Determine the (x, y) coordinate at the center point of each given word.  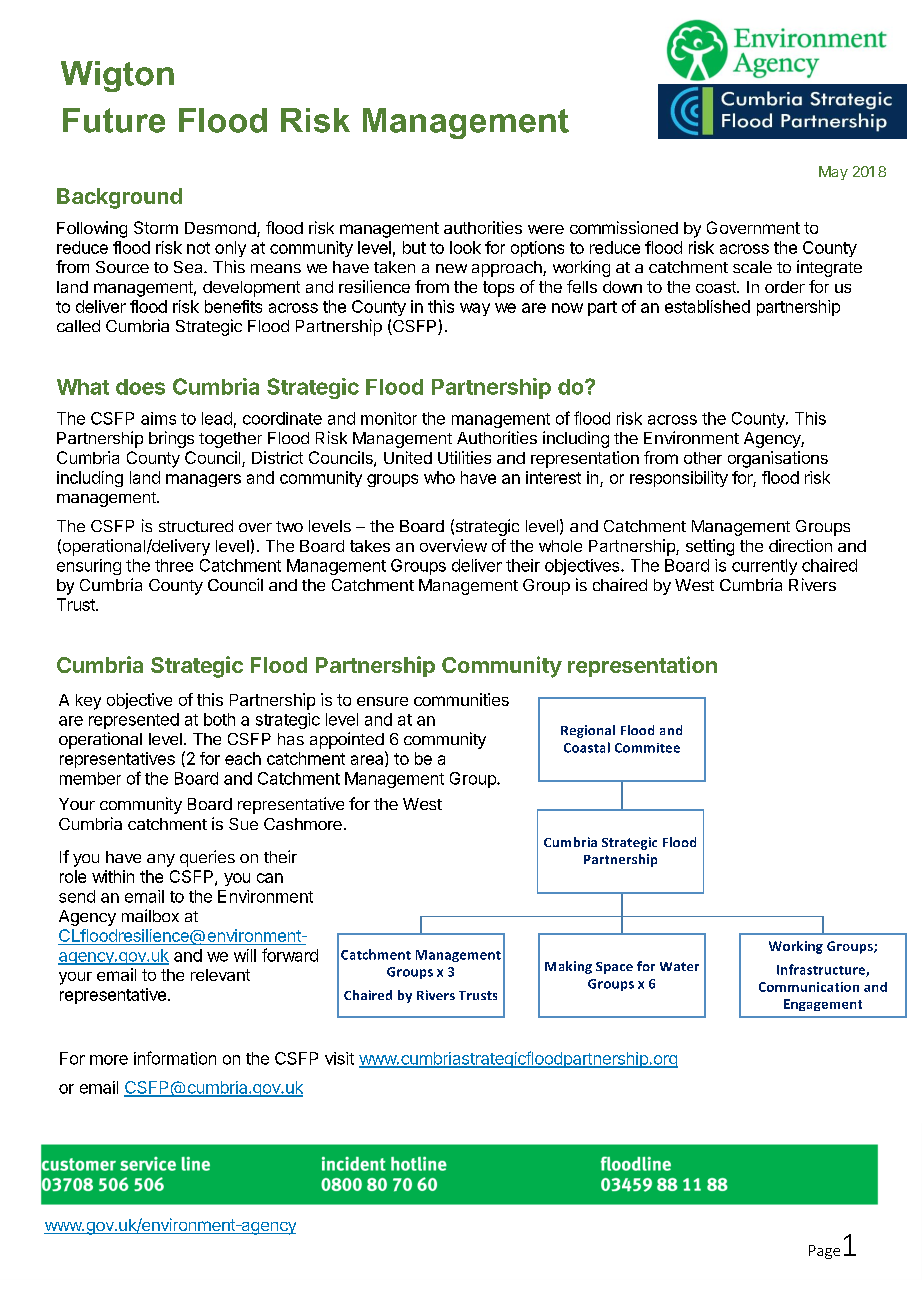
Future (114, 120)
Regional (588, 731)
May (833, 173)
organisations (778, 459)
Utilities (464, 457)
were (546, 229)
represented (134, 721)
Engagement (823, 1005)
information (175, 1058)
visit (339, 1058)
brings (171, 439)
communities (461, 699)
